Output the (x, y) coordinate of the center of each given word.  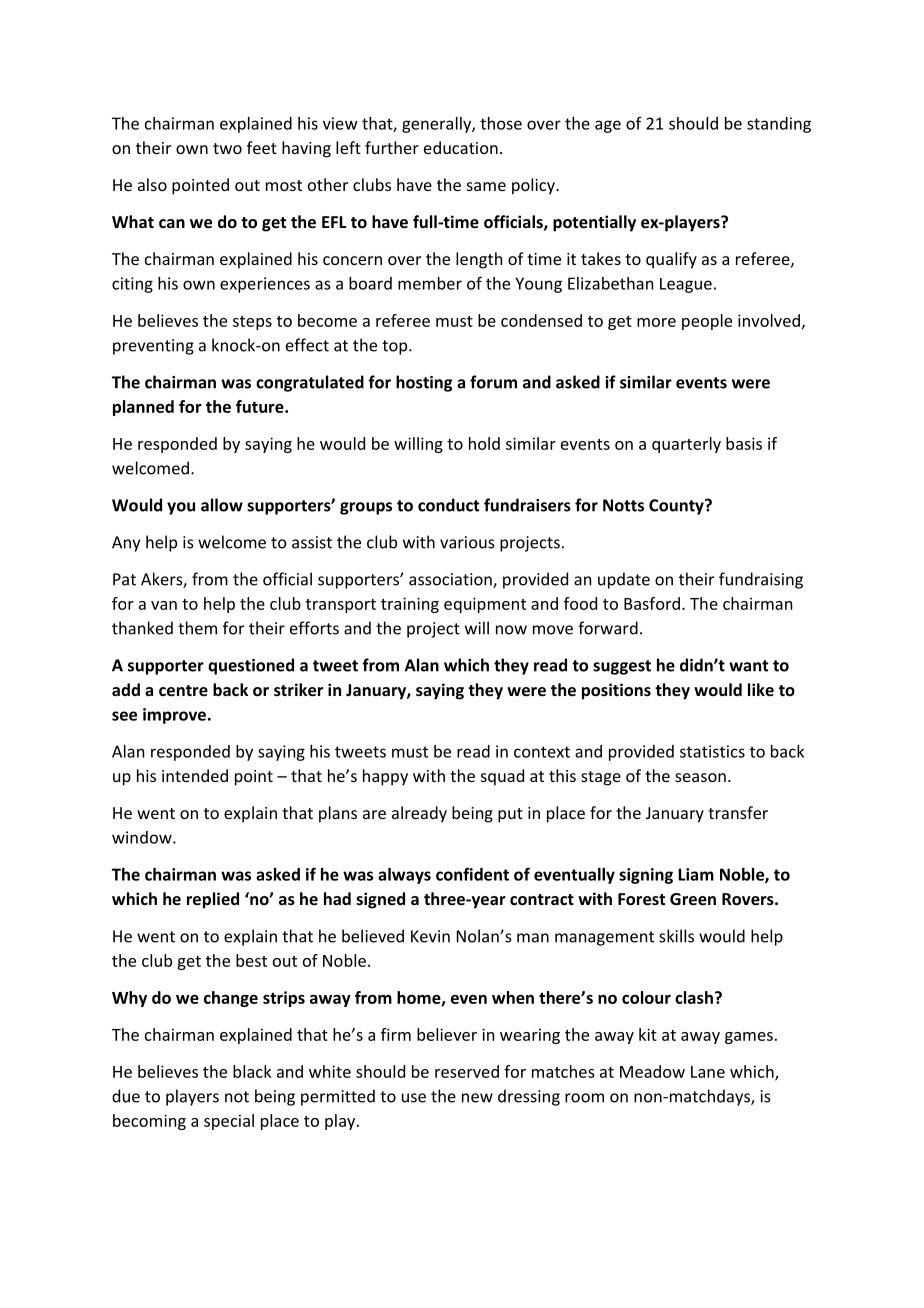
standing (779, 125)
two (227, 148)
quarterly (686, 445)
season (700, 777)
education (461, 147)
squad (502, 777)
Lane (708, 1072)
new (477, 1098)
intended (195, 775)
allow (222, 505)
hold (484, 443)
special (229, 1122)
